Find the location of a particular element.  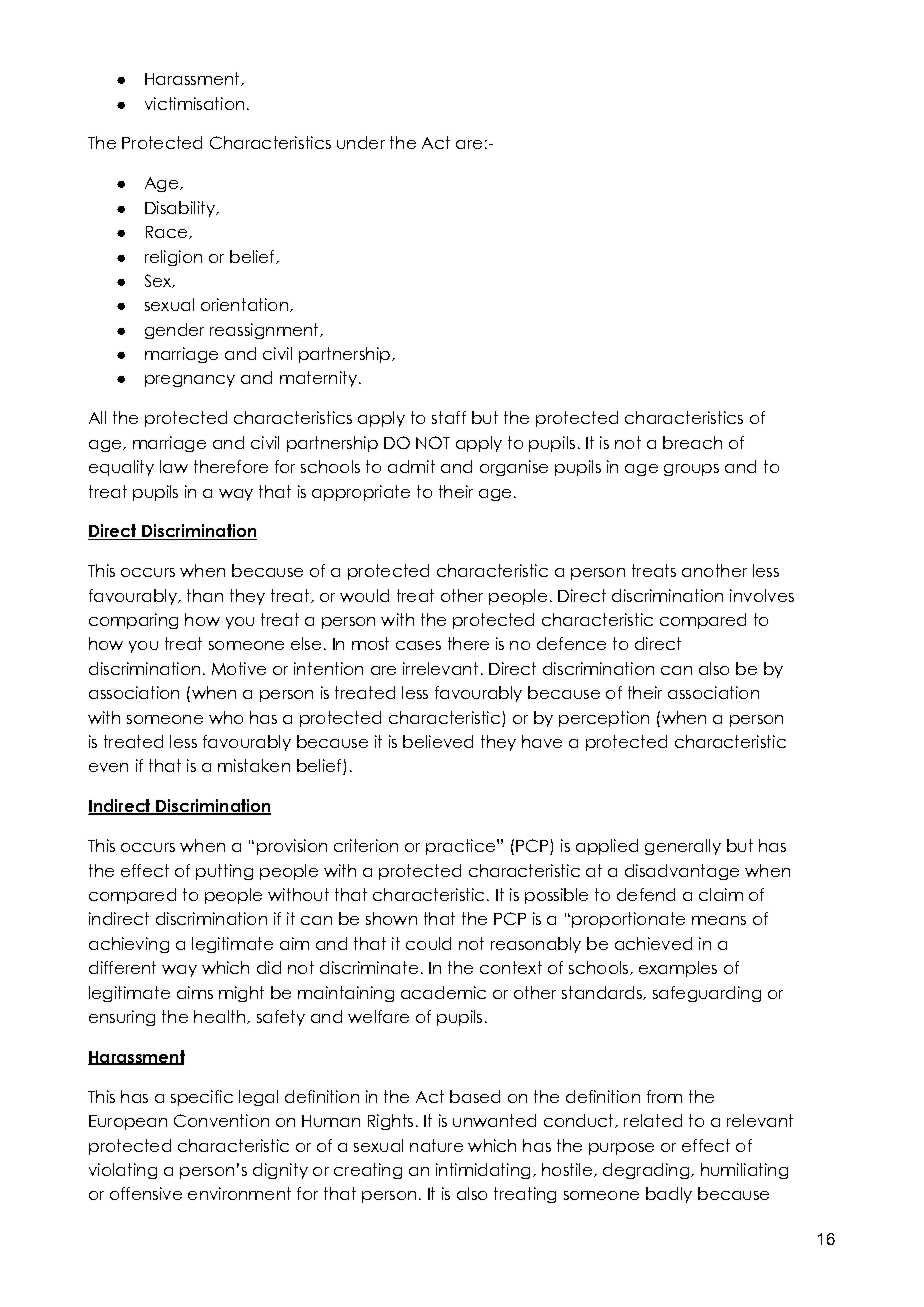

offensive is located at coordinates (146, 1193).
